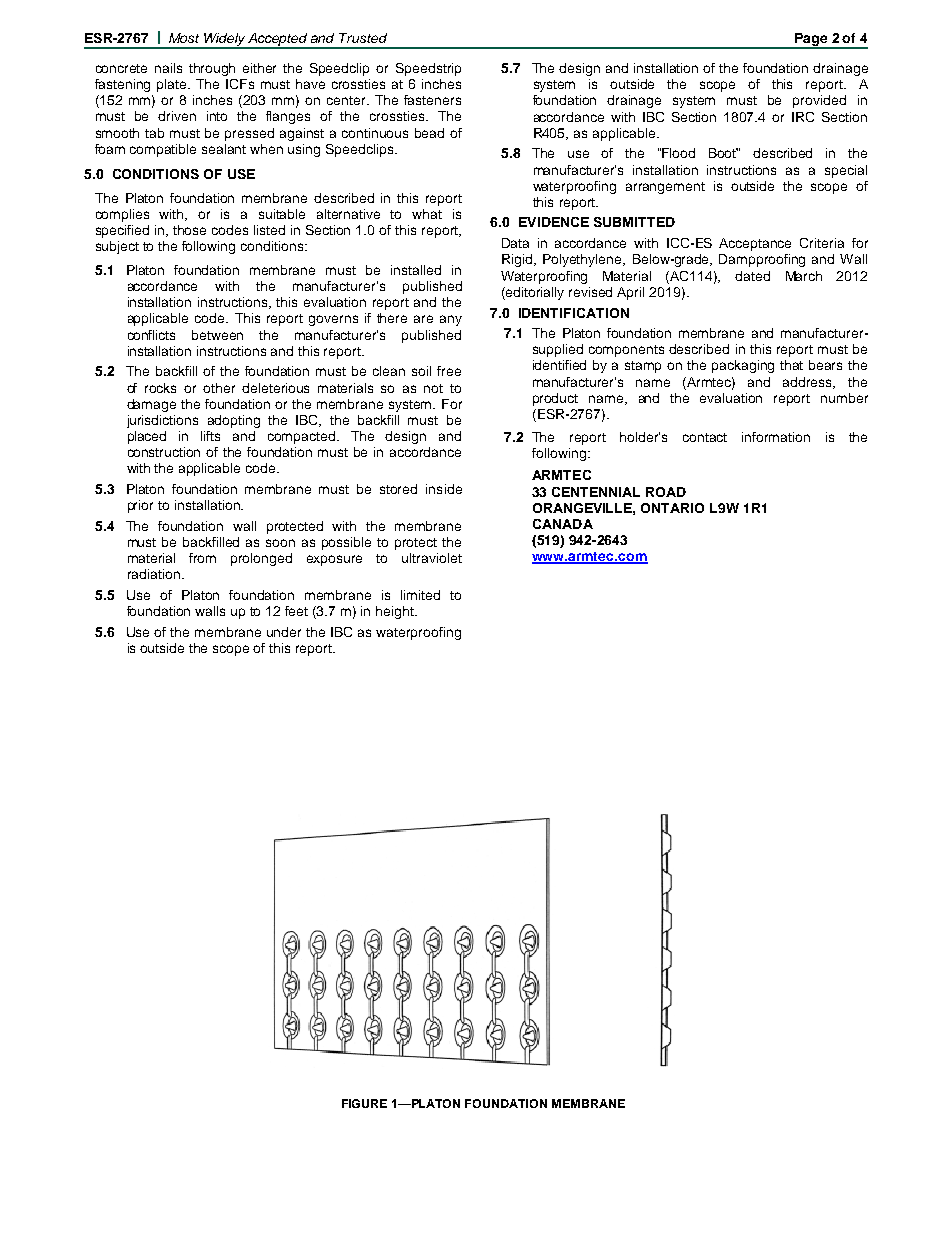 The height and width of the image is (1233, 952). Describe the element at coordinates (202, 558) in the image. I see `from` at that location.
